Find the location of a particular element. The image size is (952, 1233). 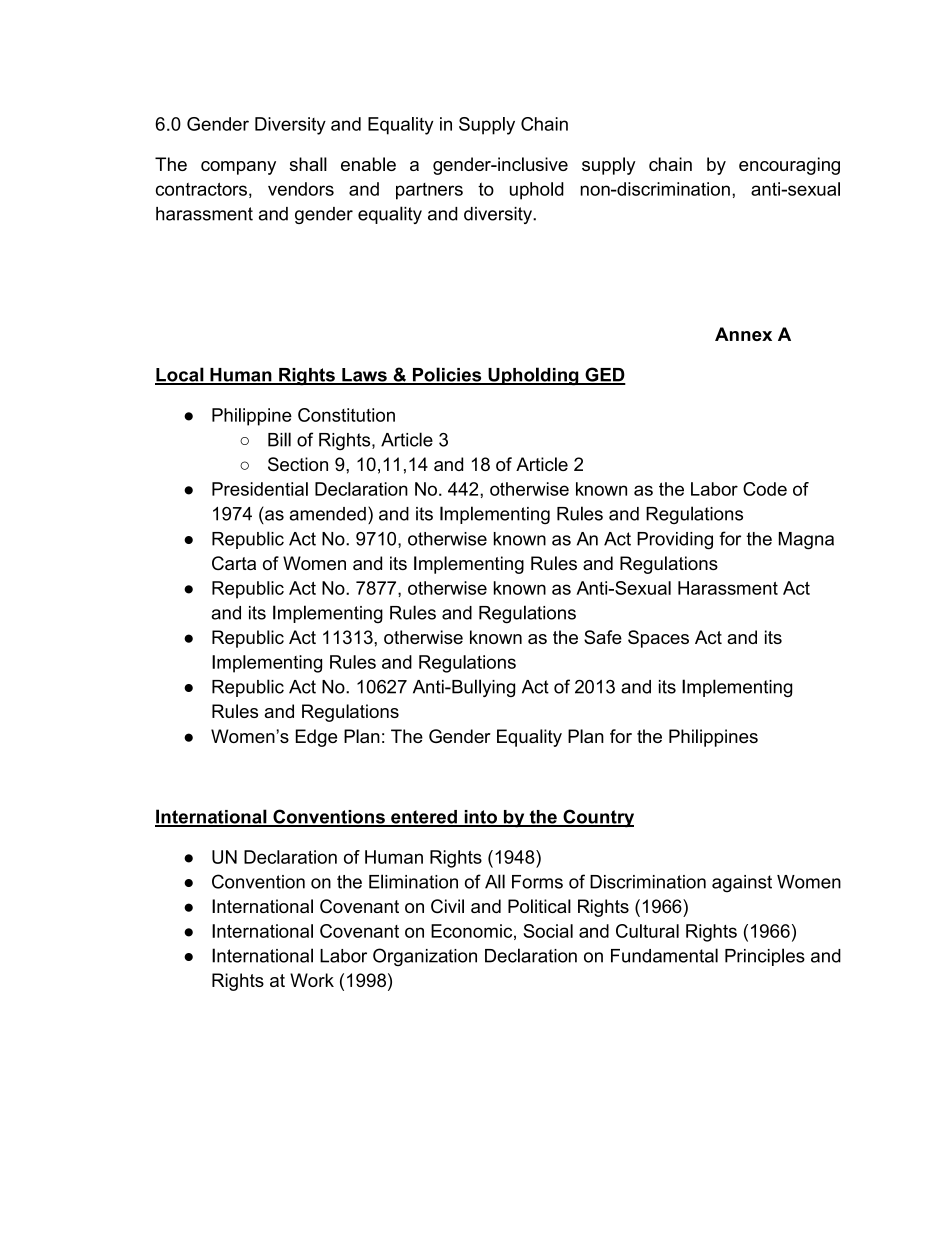

encouraging is located at coordinates (789, 166).
